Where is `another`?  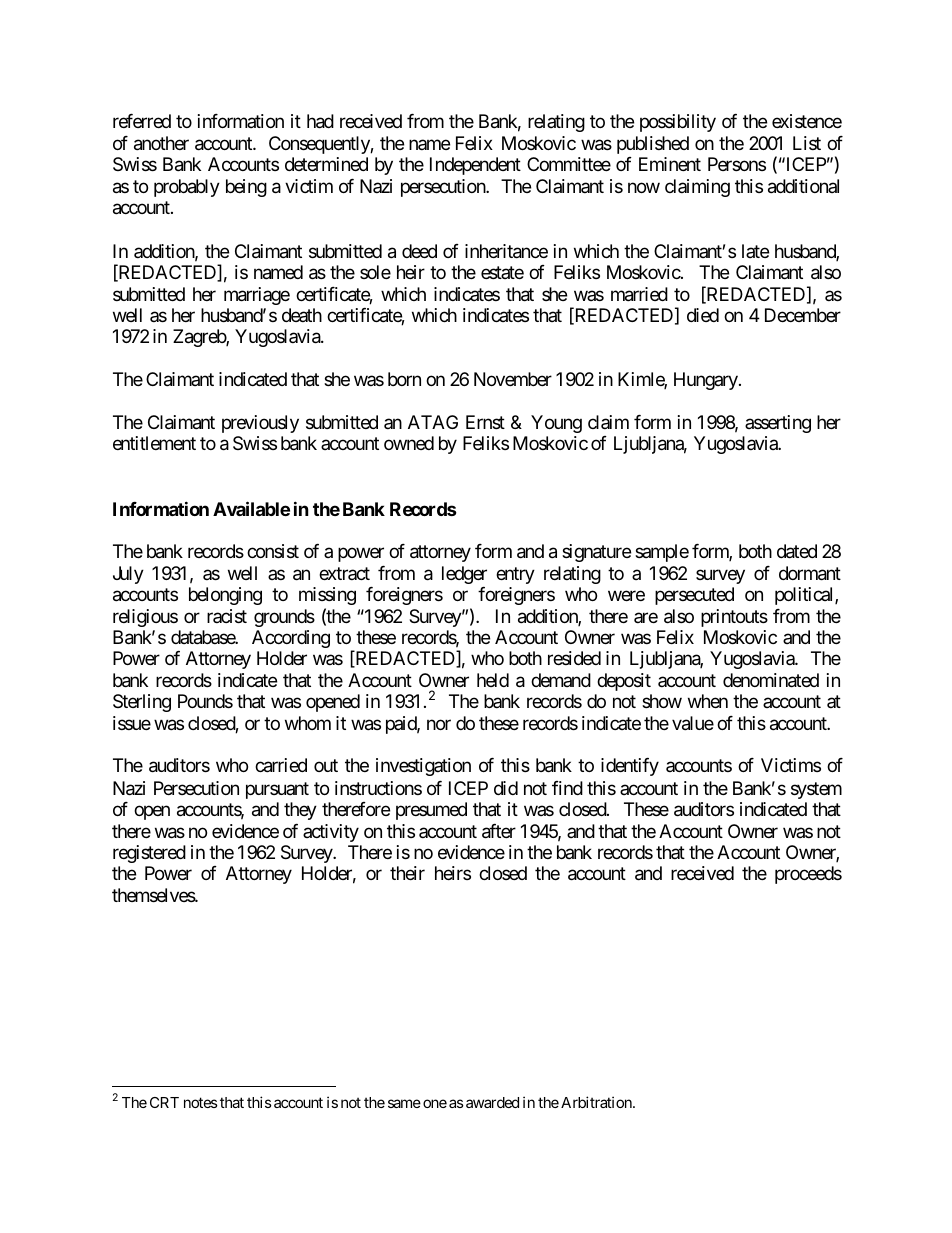 another is located at coordinates (161, 143).
